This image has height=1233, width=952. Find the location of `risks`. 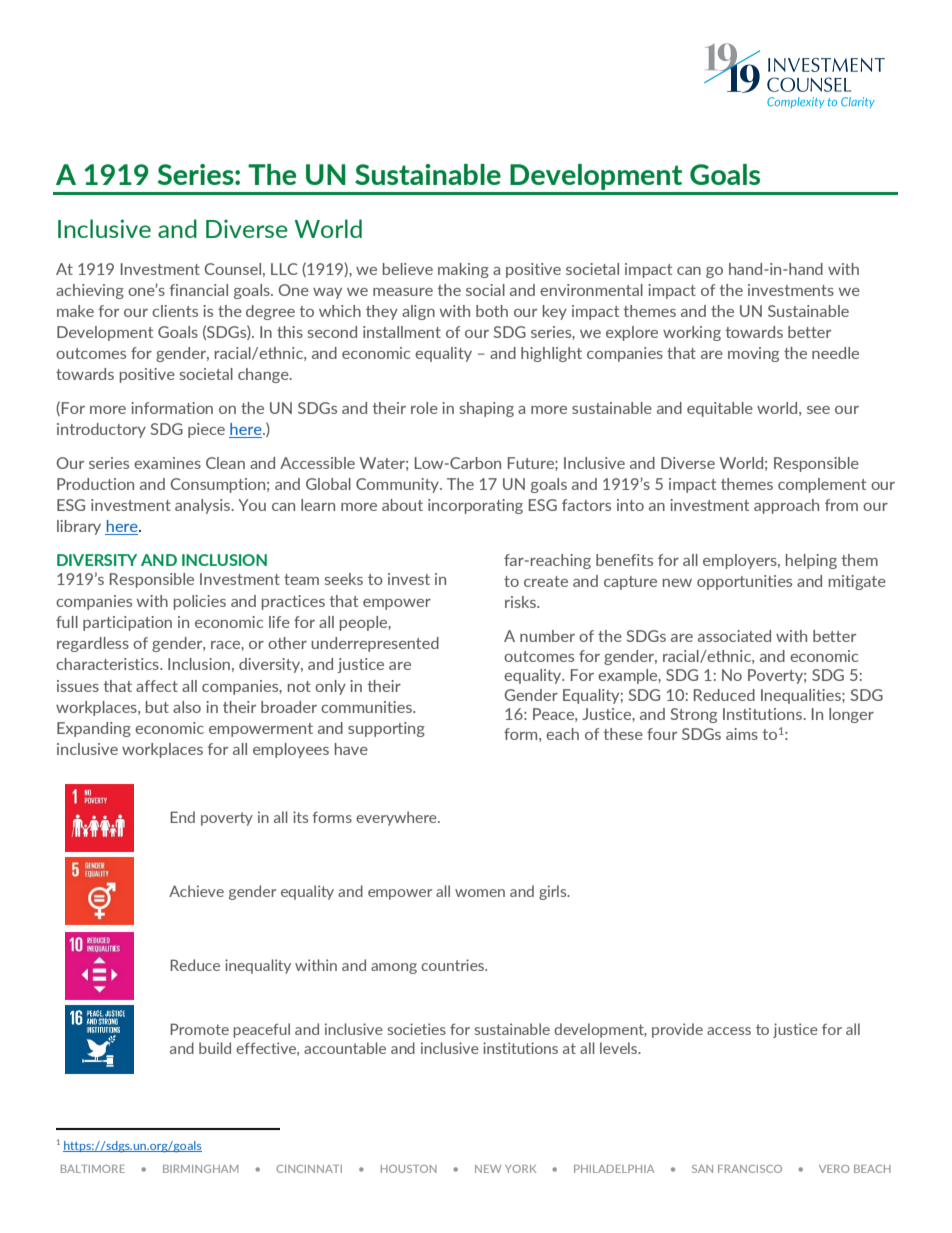

risks is located at coordinates (521, 602).
